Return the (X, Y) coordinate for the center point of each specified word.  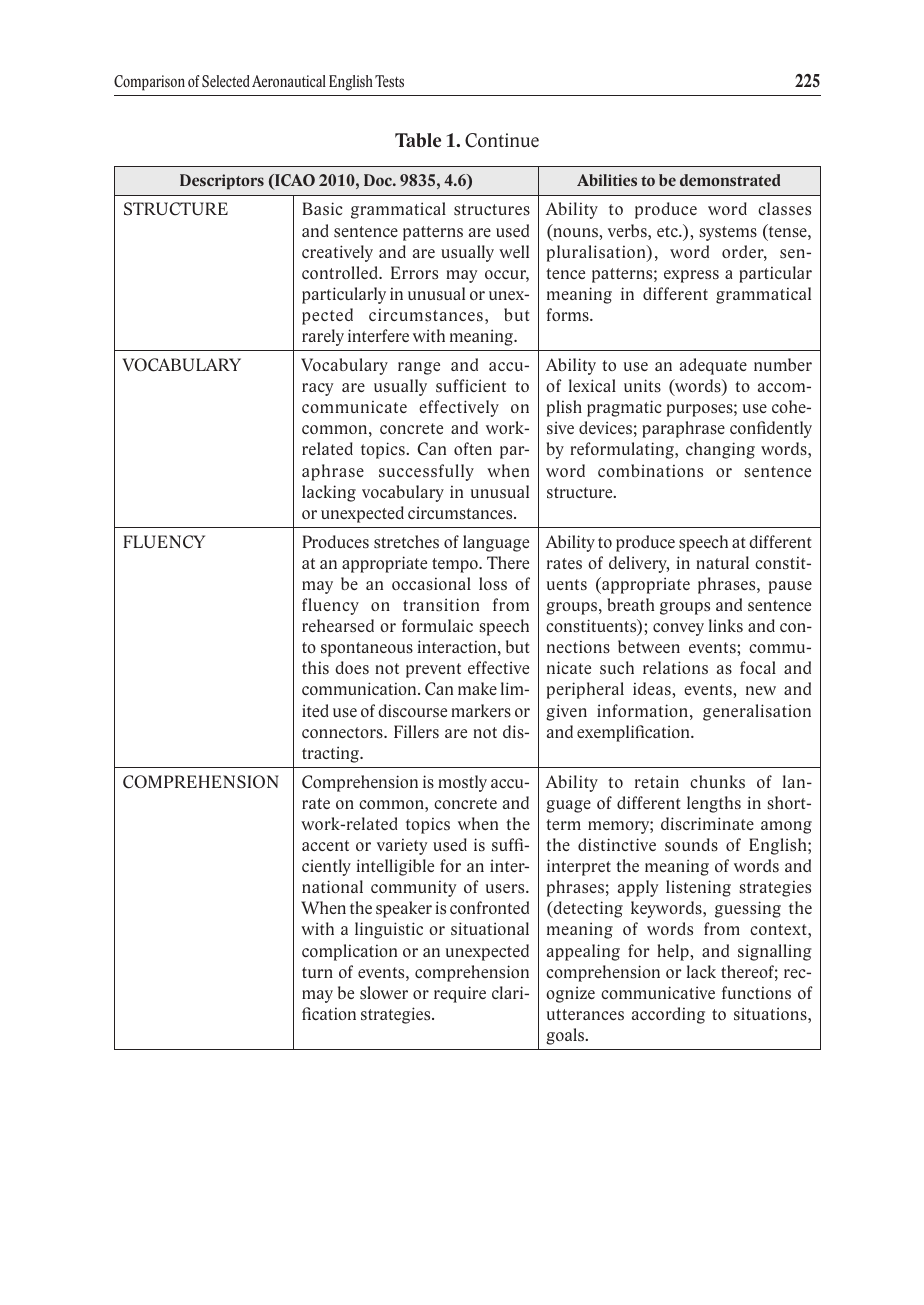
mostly (462, 783)
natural (722, 562)
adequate (713, 366)
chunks (717, 781)
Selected (226, 81)
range (419, 368)
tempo (456, 565)
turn (317, 972)
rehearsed (338, 625)
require (460, 994)
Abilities (607, 180)
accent (325, 845)
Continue (502, 140)
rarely (323, 337)
